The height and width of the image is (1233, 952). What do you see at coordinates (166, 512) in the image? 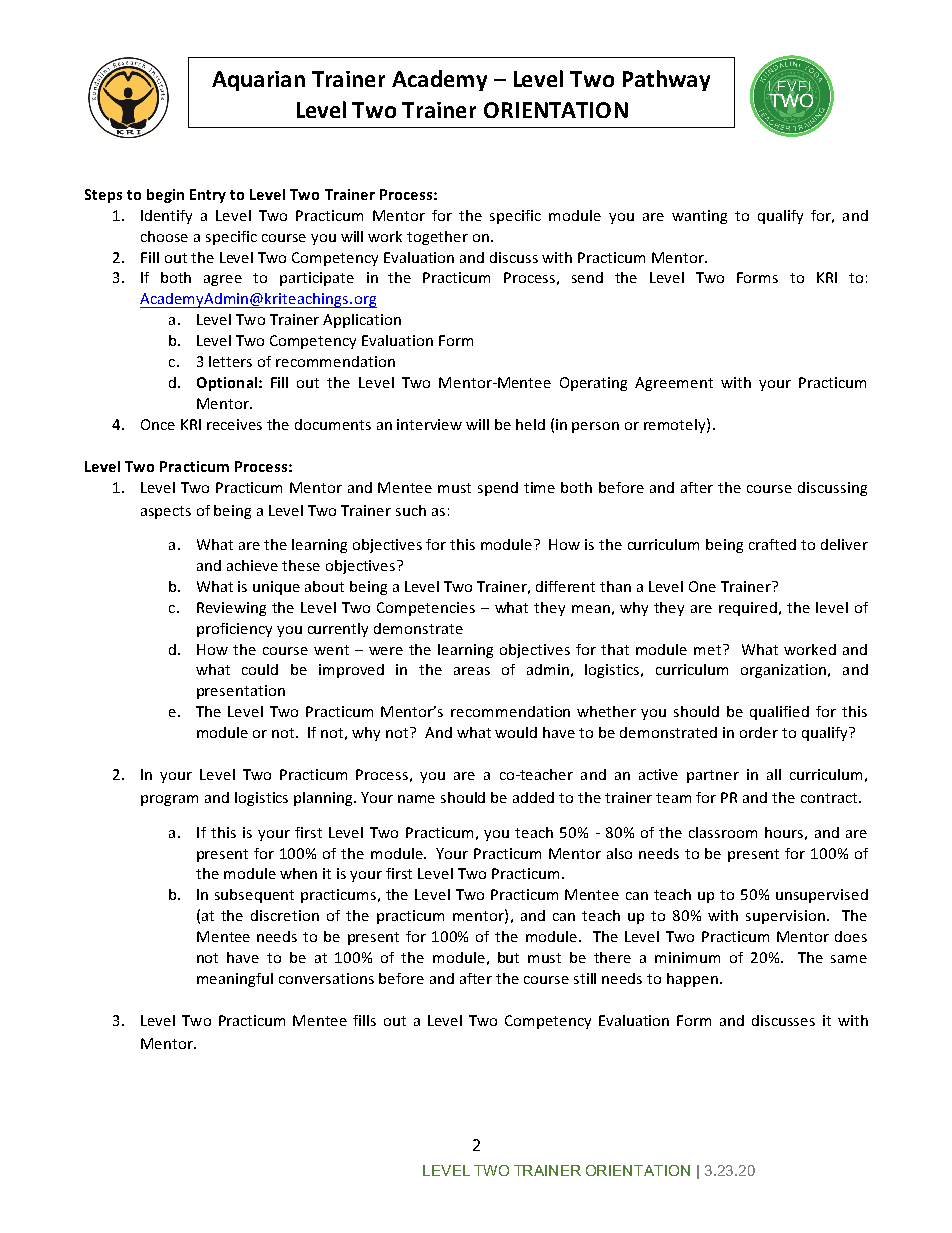
I see `aspects` at bounding box center [166, 512].
